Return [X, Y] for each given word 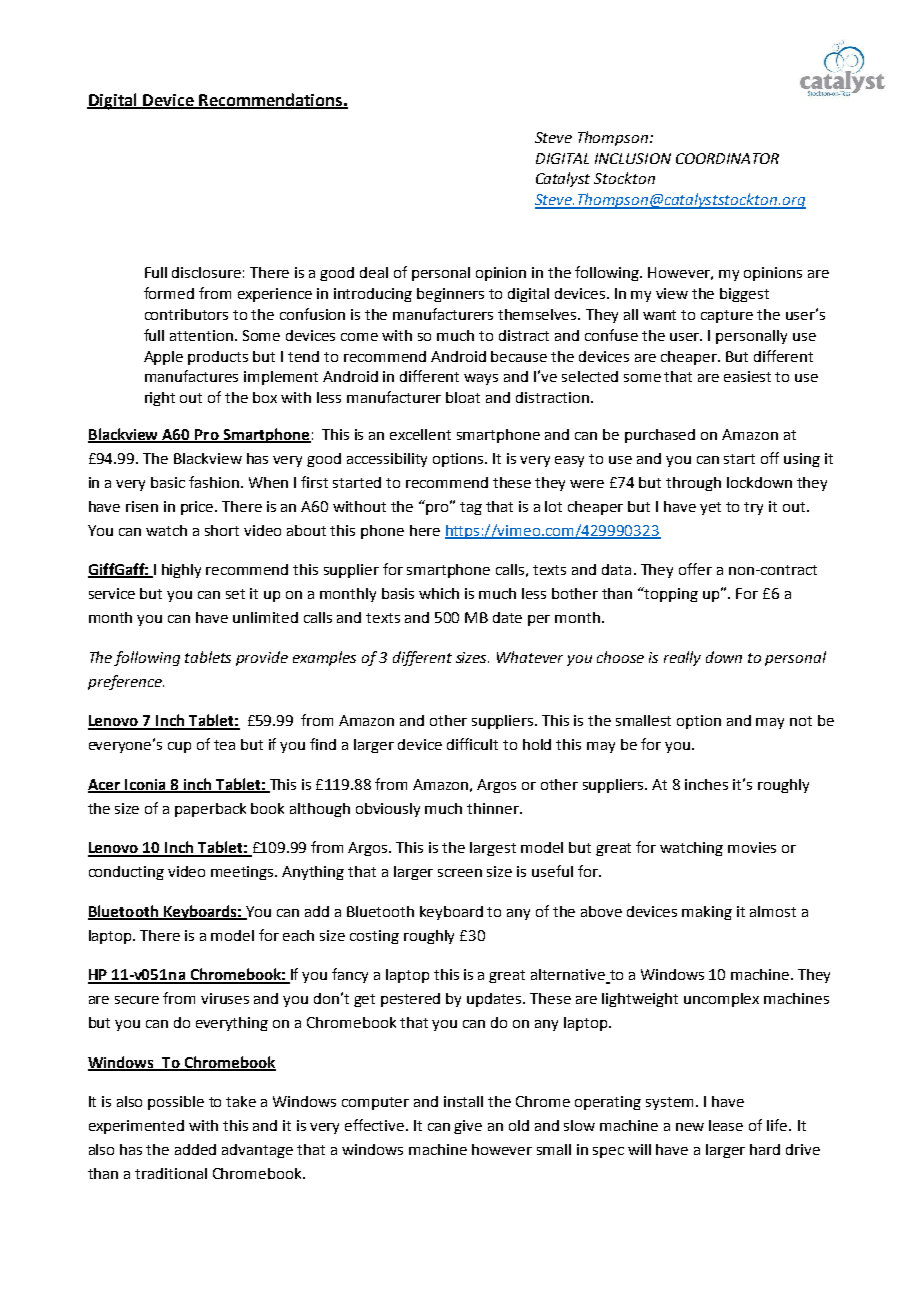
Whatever [530, 657]
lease [726, 1125]
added [195, 1149]
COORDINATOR [727, 158]
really [682, 658]
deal [374, 272]
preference [126, 682]
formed [169, 293]
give [468, 1127]
